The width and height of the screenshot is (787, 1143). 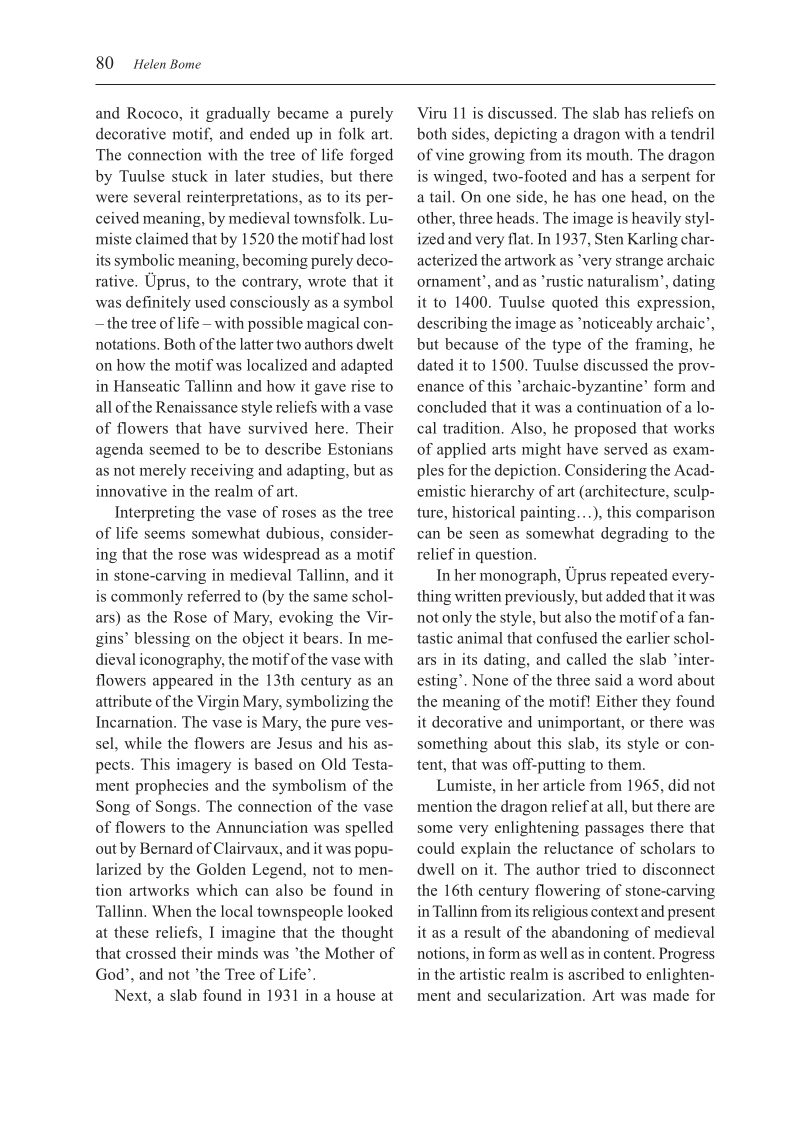 What do you see at coordinates (183, 681) in the screenshot?
I see `appeared` at bounding box center [183, 681].
